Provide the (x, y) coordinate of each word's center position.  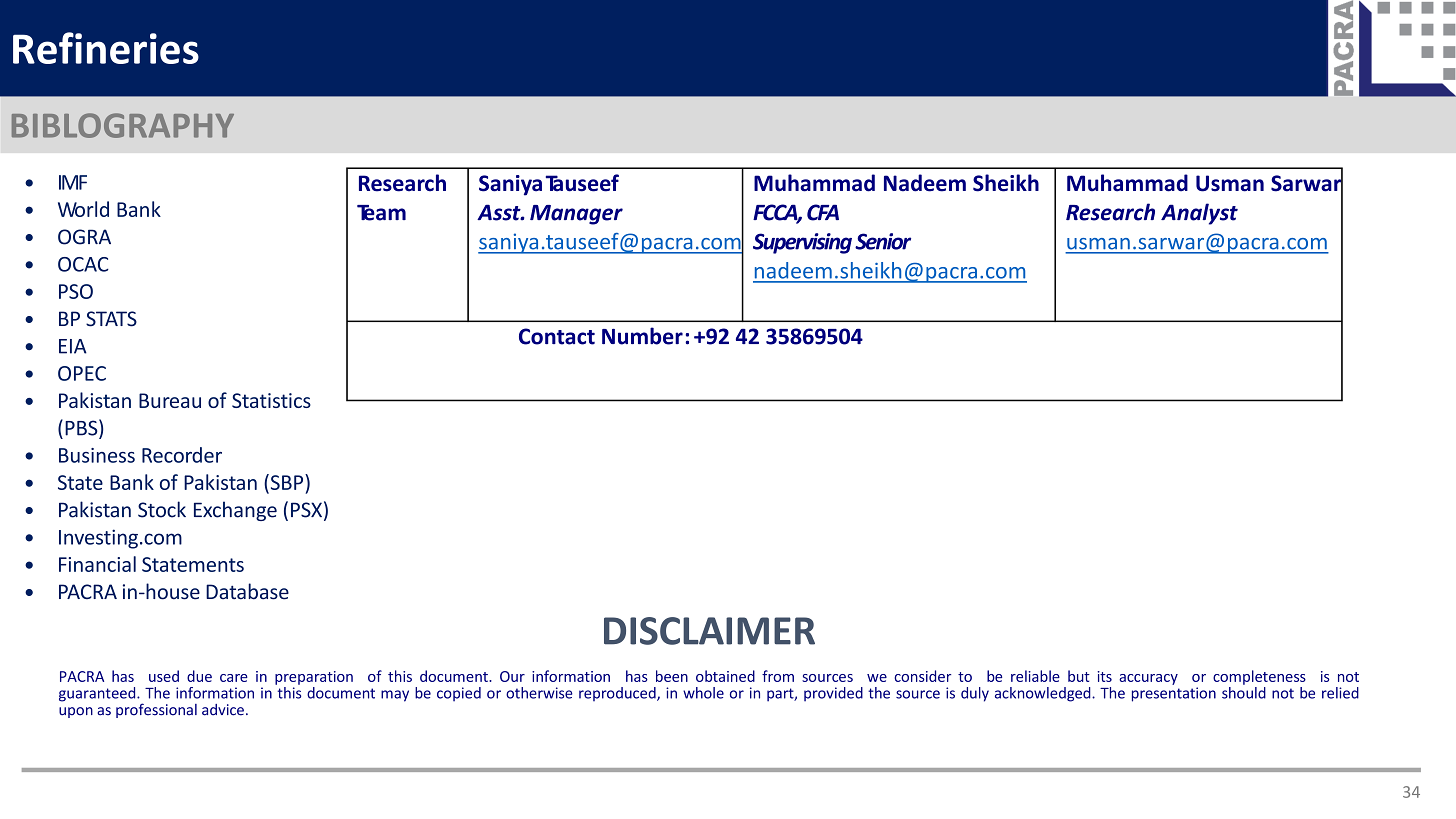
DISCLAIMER (709, 631)
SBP (287, 482)
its (1105, 676)
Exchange (235, 511)
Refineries (106, 48)
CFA (823, 212)
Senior (883, 241)
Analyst (1199, 214)
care (234, 678)
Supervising (802, 243)
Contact (557, 336)
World (83, 209)
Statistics (271, 400)
